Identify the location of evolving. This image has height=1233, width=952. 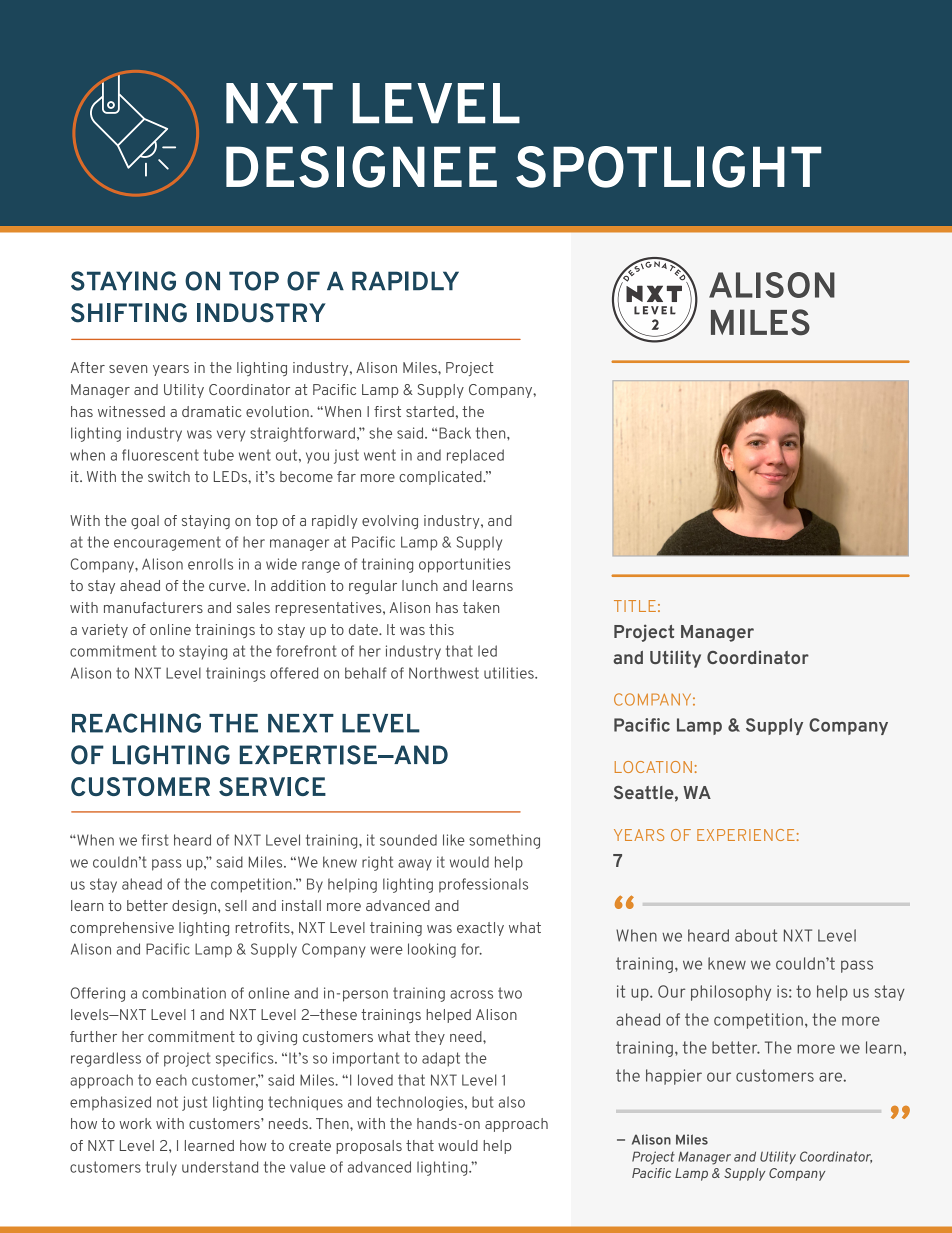
(390, 522).
